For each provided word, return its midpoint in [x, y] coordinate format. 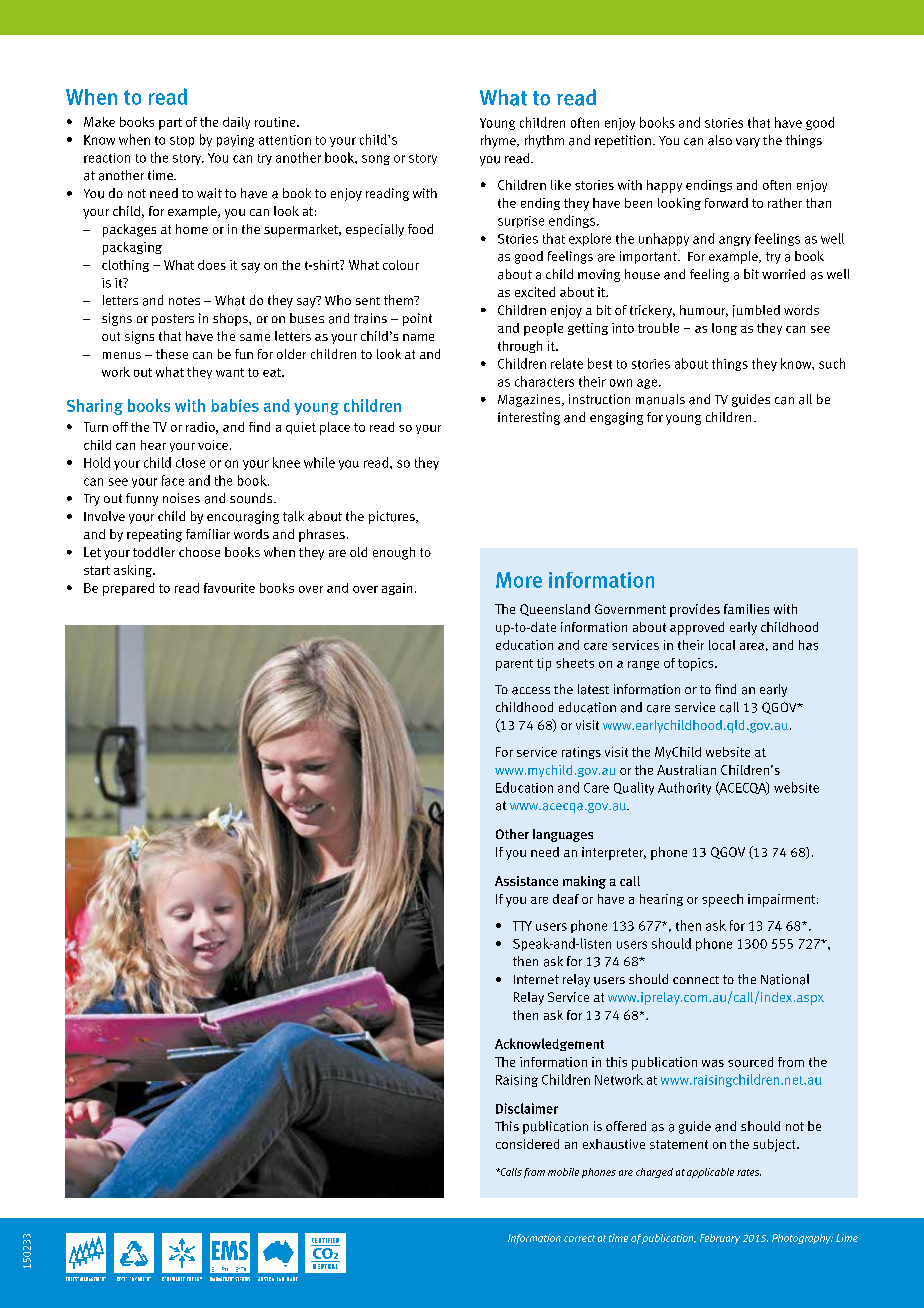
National [785, 979]
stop [182, 141]
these [172, 354]
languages [563, 835]
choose [199, 552]
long [724, 329]
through [520, 347]
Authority [684, 788]
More [519, 580]
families [746, 609]
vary [748, 143]
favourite [229, 588]
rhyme [499, 141]
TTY [522, 926]
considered [527, 1144]
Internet [536, 979]
